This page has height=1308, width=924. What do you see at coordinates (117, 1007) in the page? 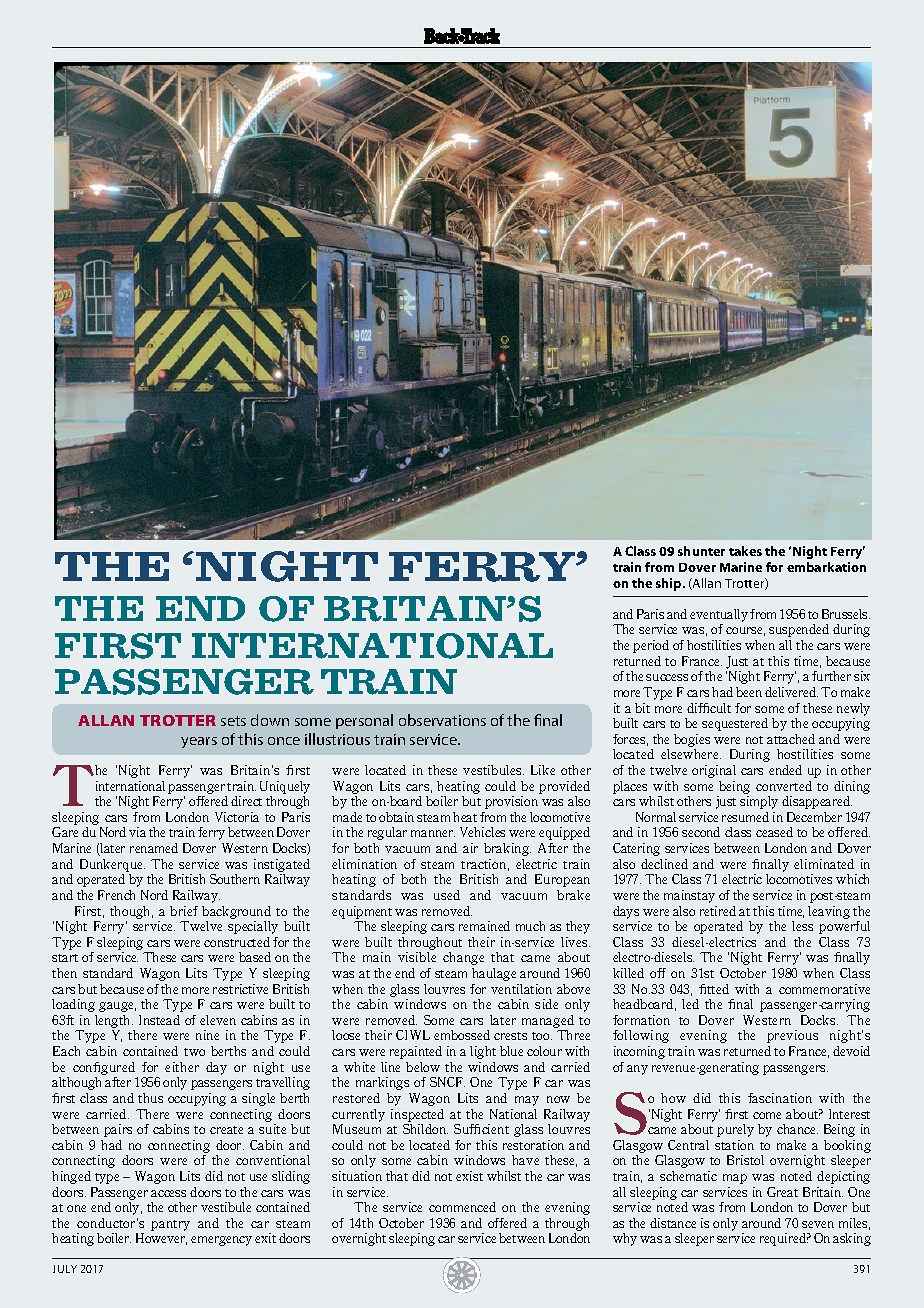
I see `gauge` at bounding box center [117, 1007].
